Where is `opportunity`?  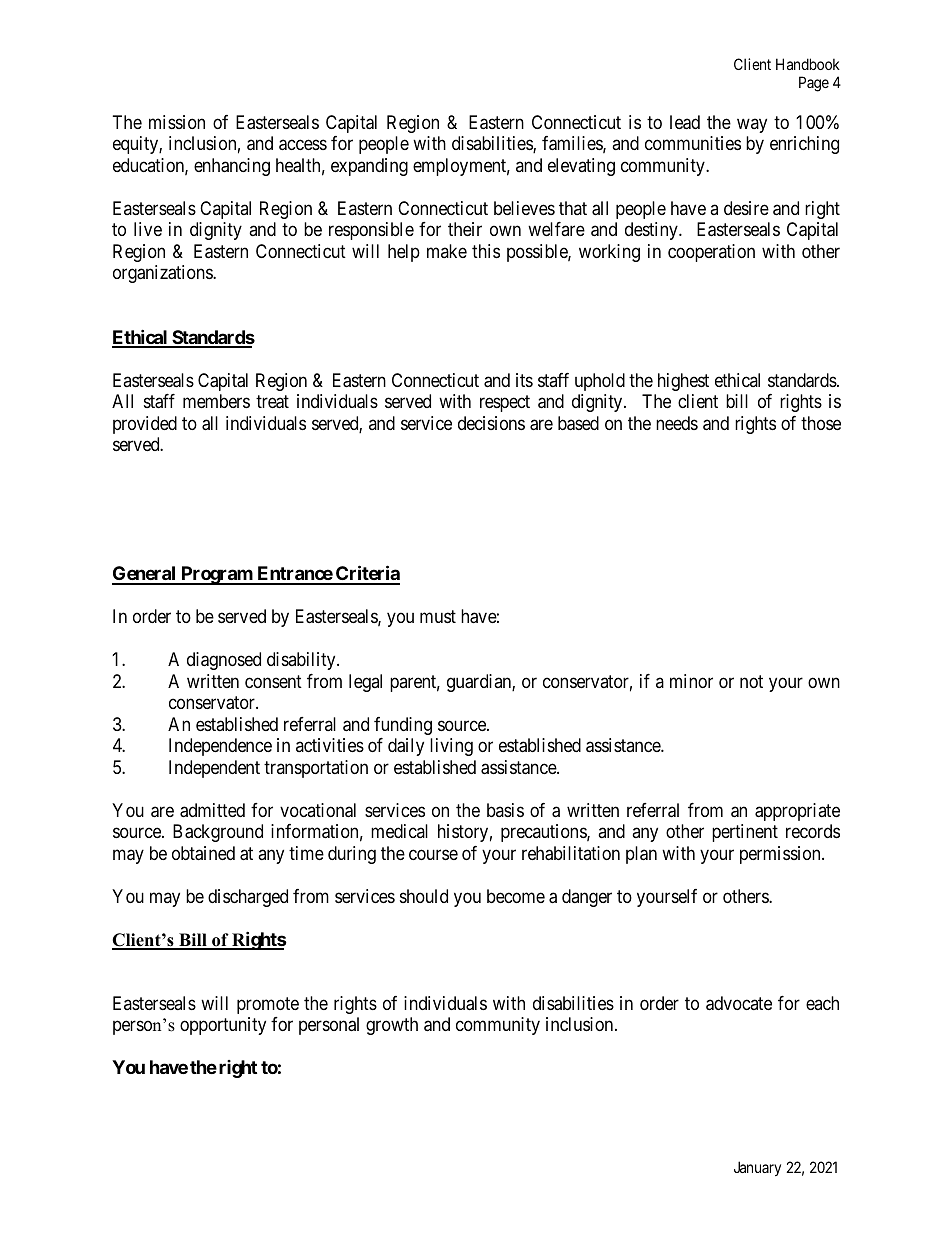 opportunity is located at coordinates (223, 1026).
